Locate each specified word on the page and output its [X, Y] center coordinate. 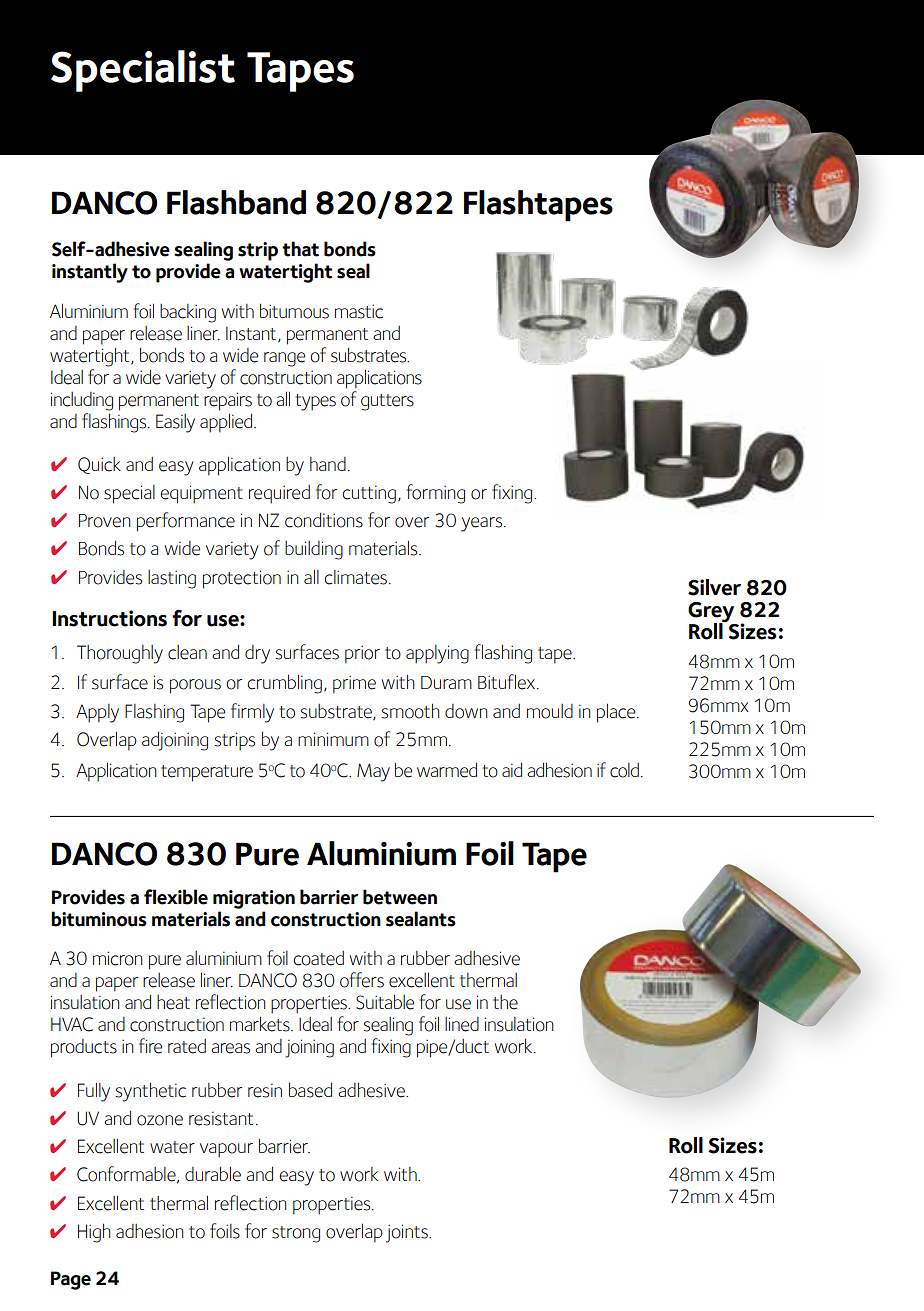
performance [186, 522]
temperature [207, 773]
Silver [714, 587]
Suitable [385, 1002]
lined [462, 1024]
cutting [369, 495]
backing [188, 313]
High [94, 1233]
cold [624, 770]
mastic [359, 312]
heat [173, 1002]
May [373, 772]
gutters [387, 402]
